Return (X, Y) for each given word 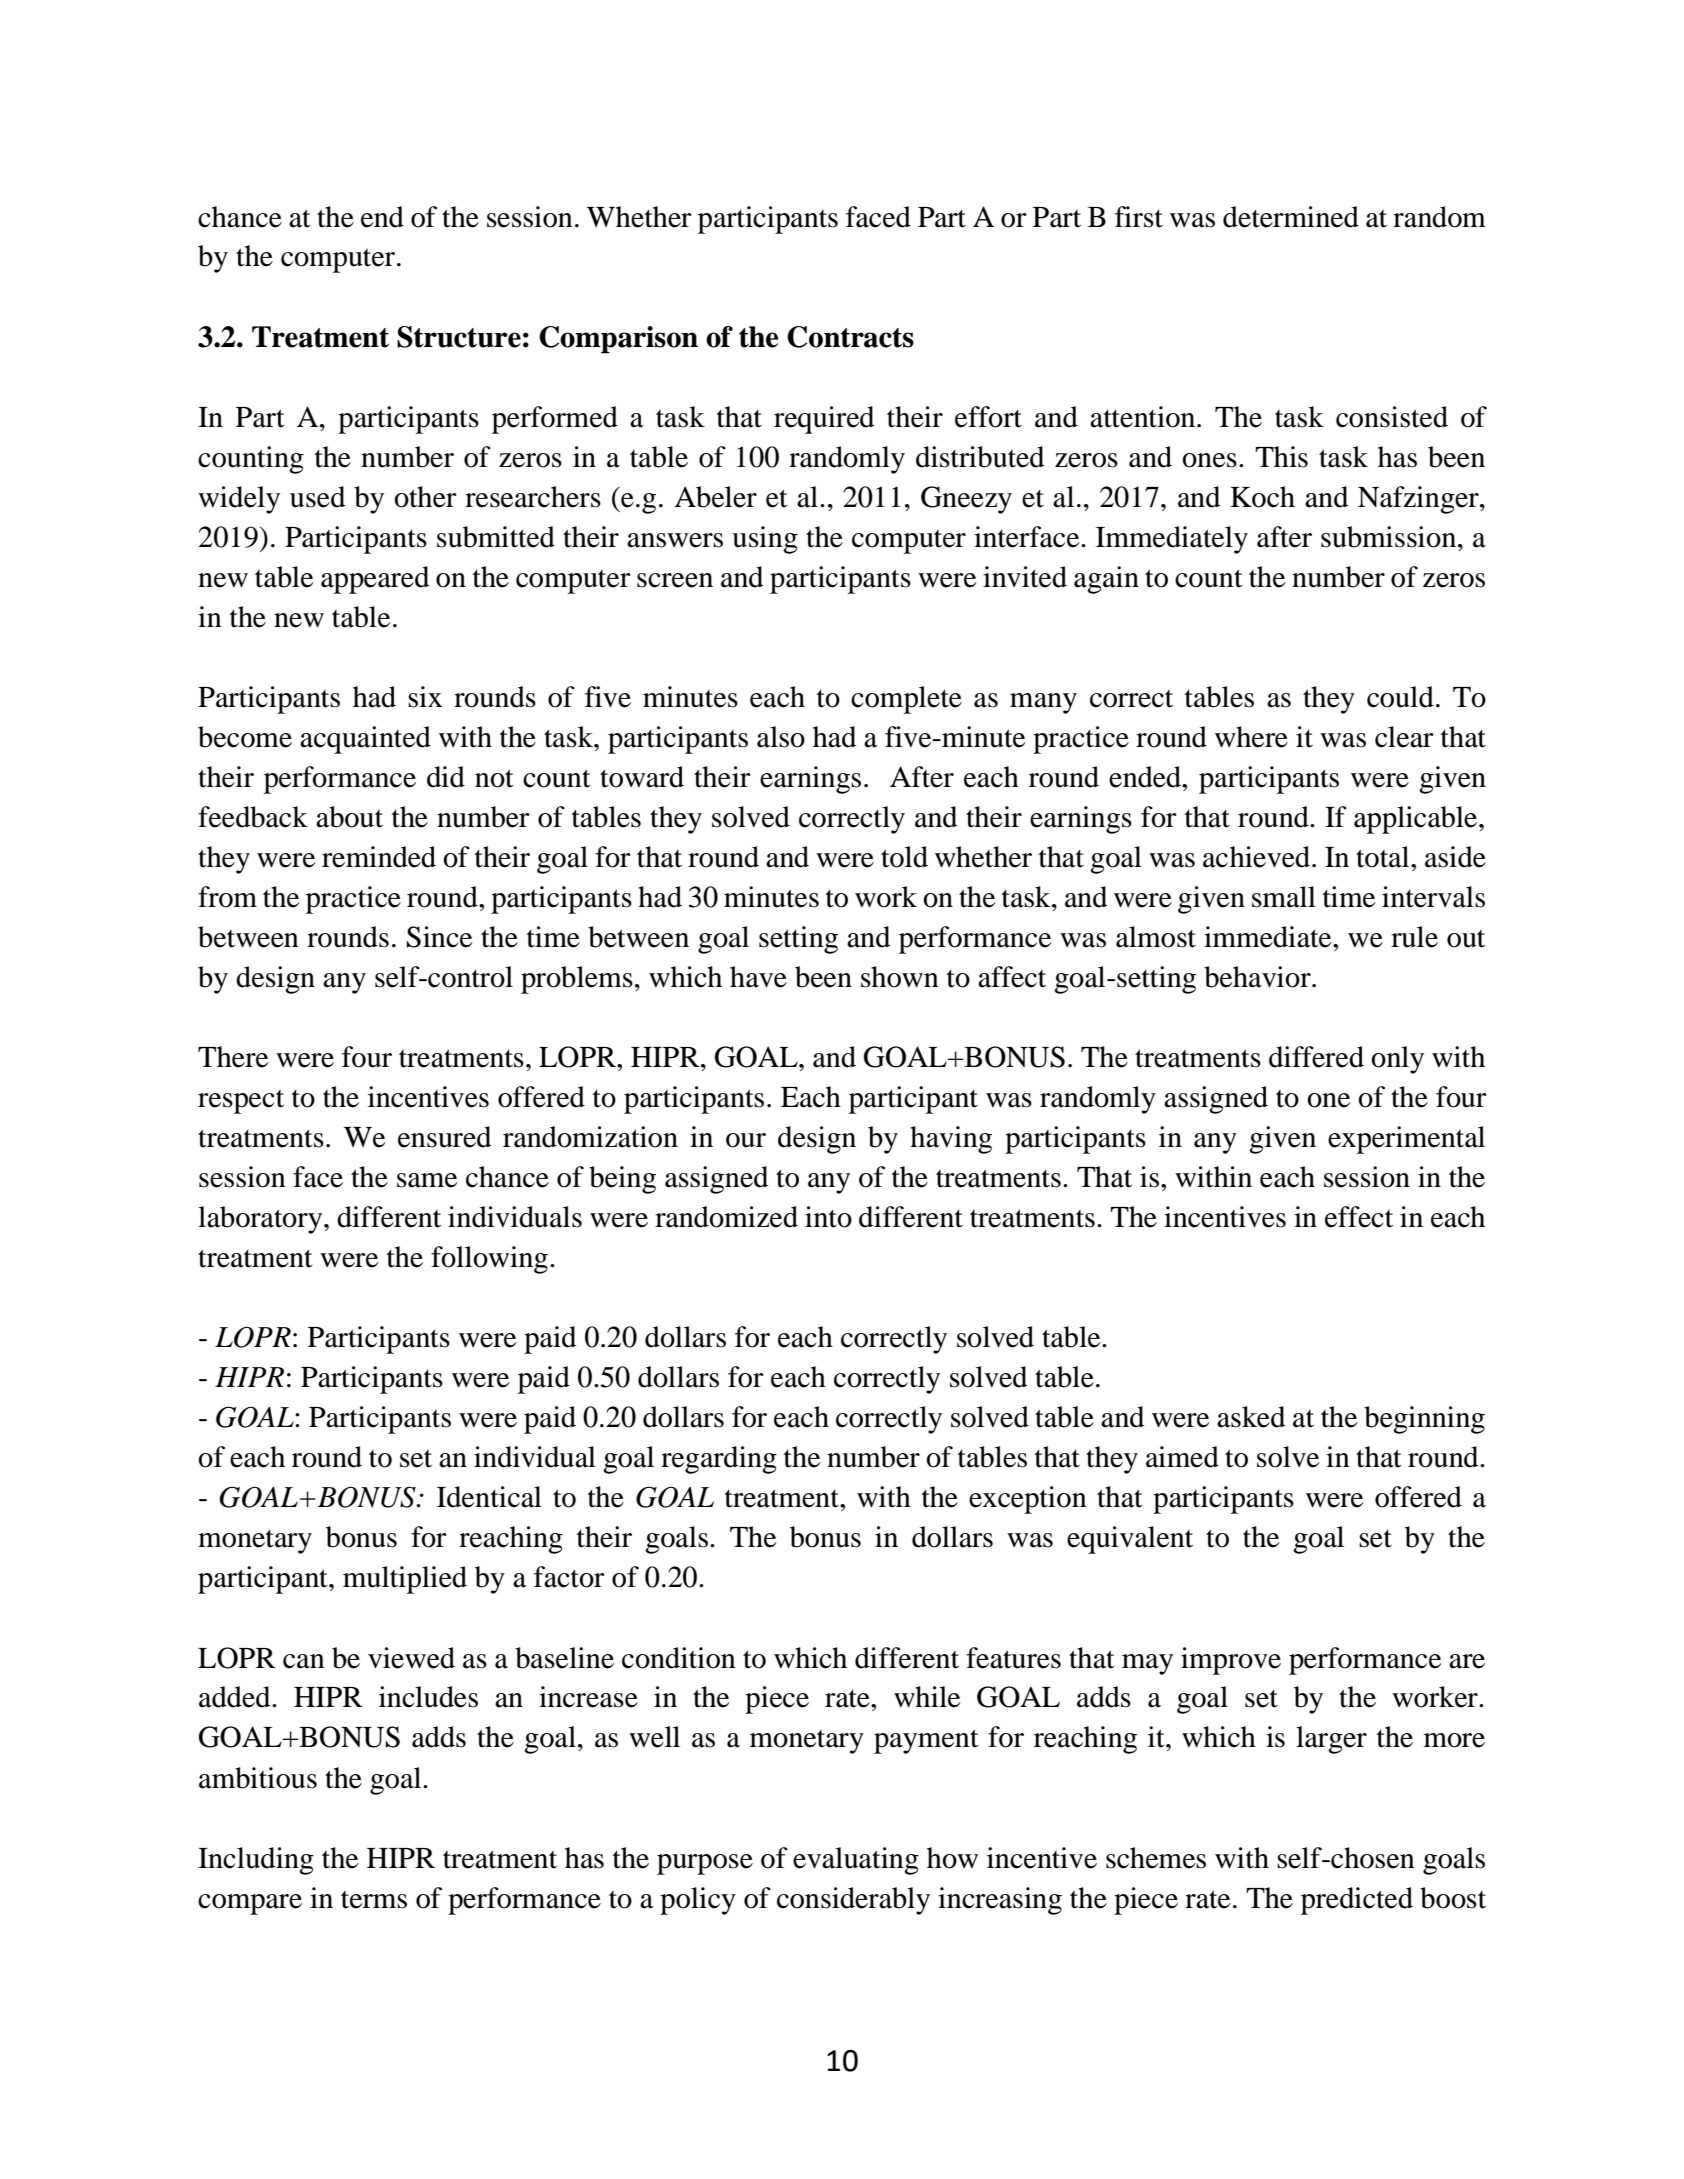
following (489, 1260)
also (781, 737)
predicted (1357, 1901)
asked (1251, 1417)
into (828, 1217)
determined (1291, 217)
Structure (459, 337)
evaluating (856, 1861)
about (349, 817)
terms (374, 1900)
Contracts (850, 337)
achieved (1258, 857)
